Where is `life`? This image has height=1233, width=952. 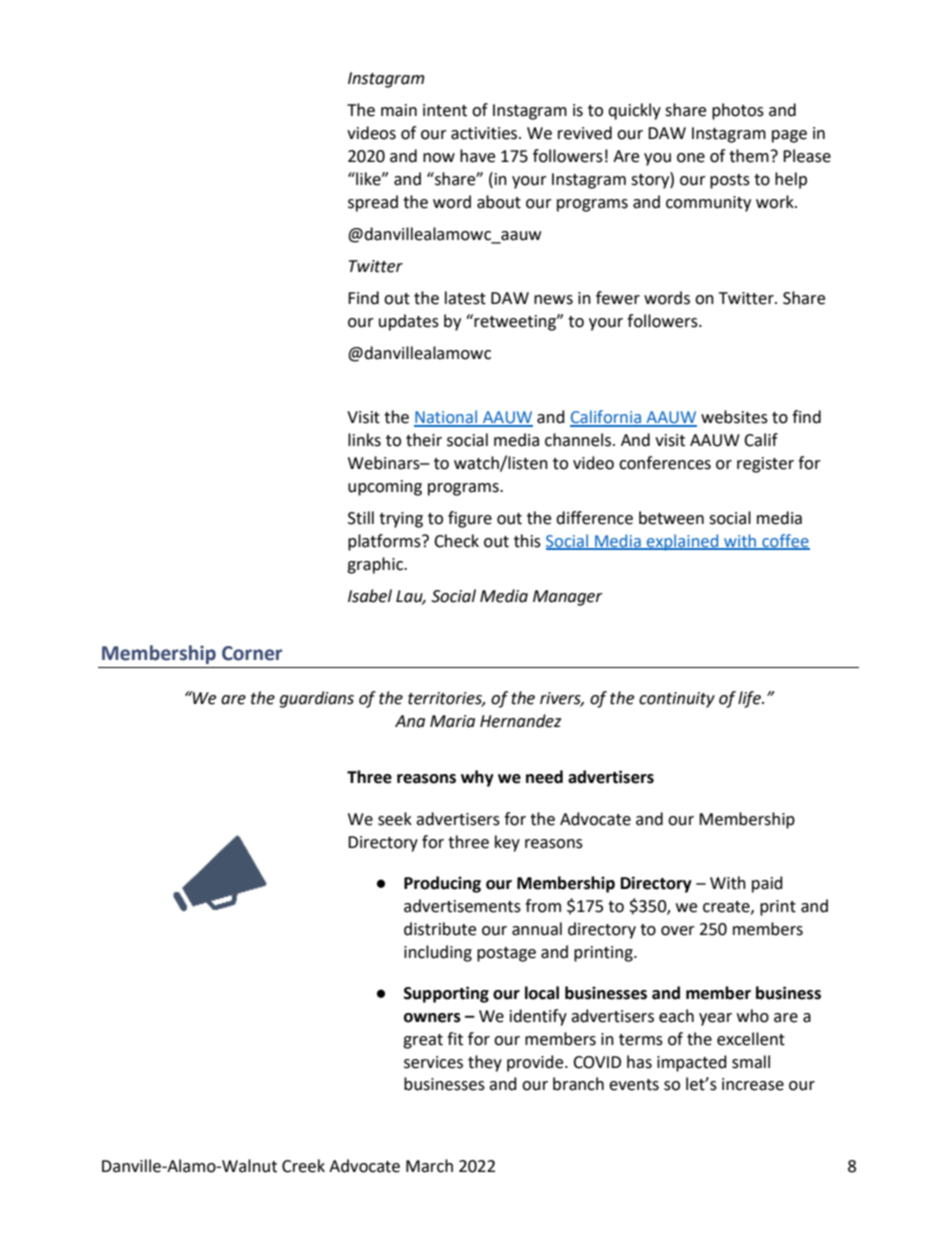
life is located at coordinates (750, 699).
